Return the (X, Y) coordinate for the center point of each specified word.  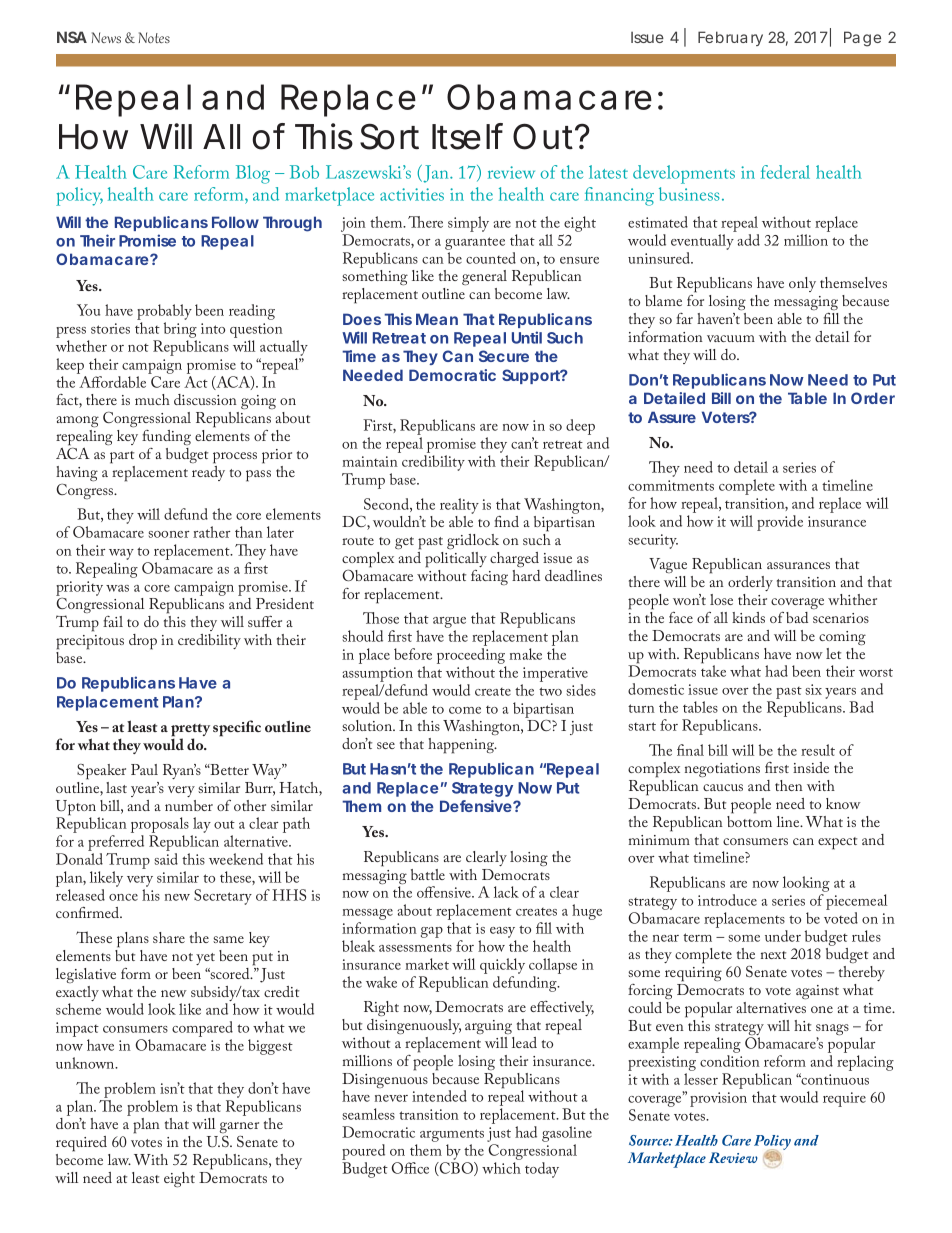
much (152, 399)
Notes (154, 37)
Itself (467, 136)
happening (462, 746)
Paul (144, 769)
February (730, 38)
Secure (504, 356)
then (789, 785)
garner (239, 1127)
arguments (452, 1135)
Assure (672, 417)
